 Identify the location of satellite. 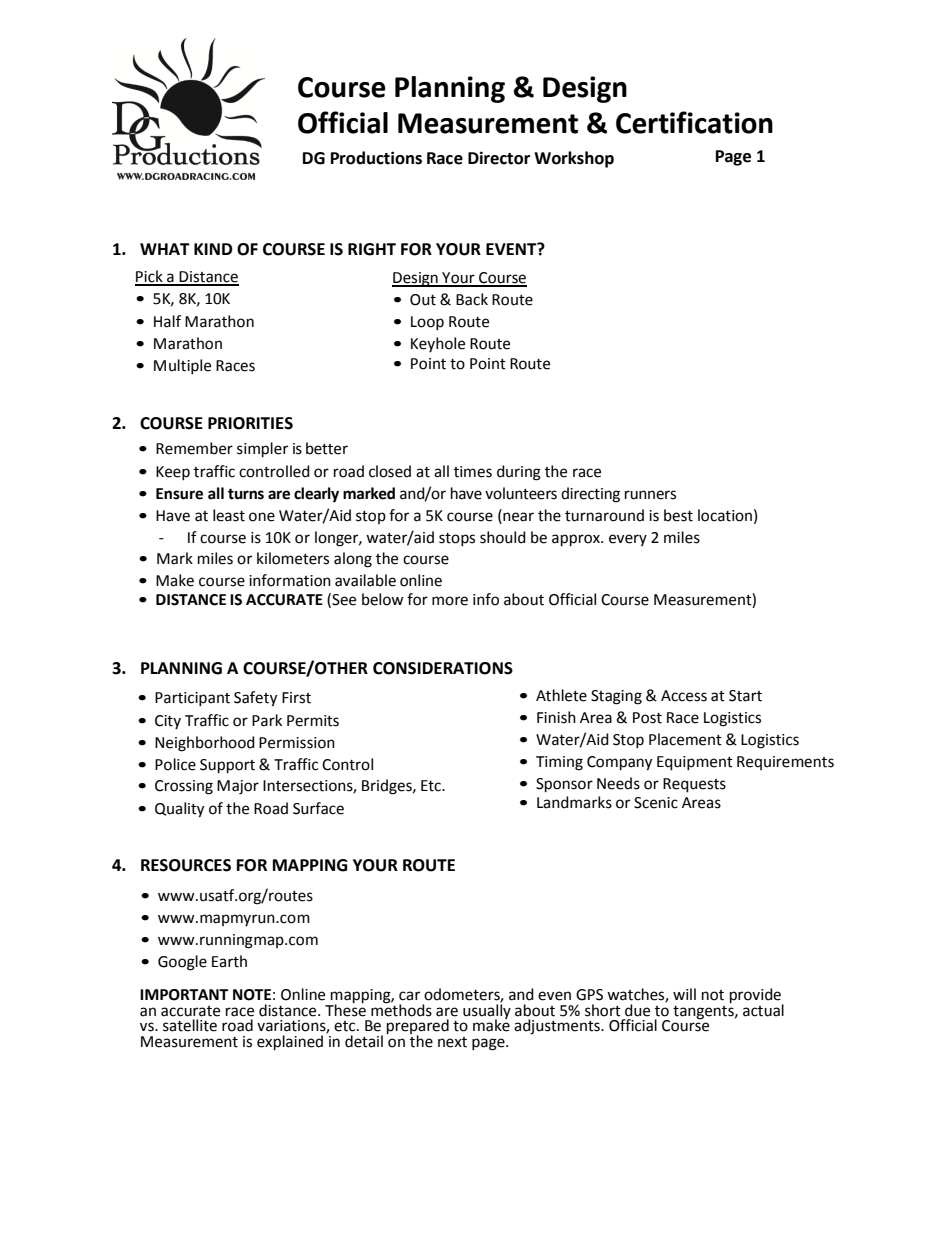
(190, 1025).
